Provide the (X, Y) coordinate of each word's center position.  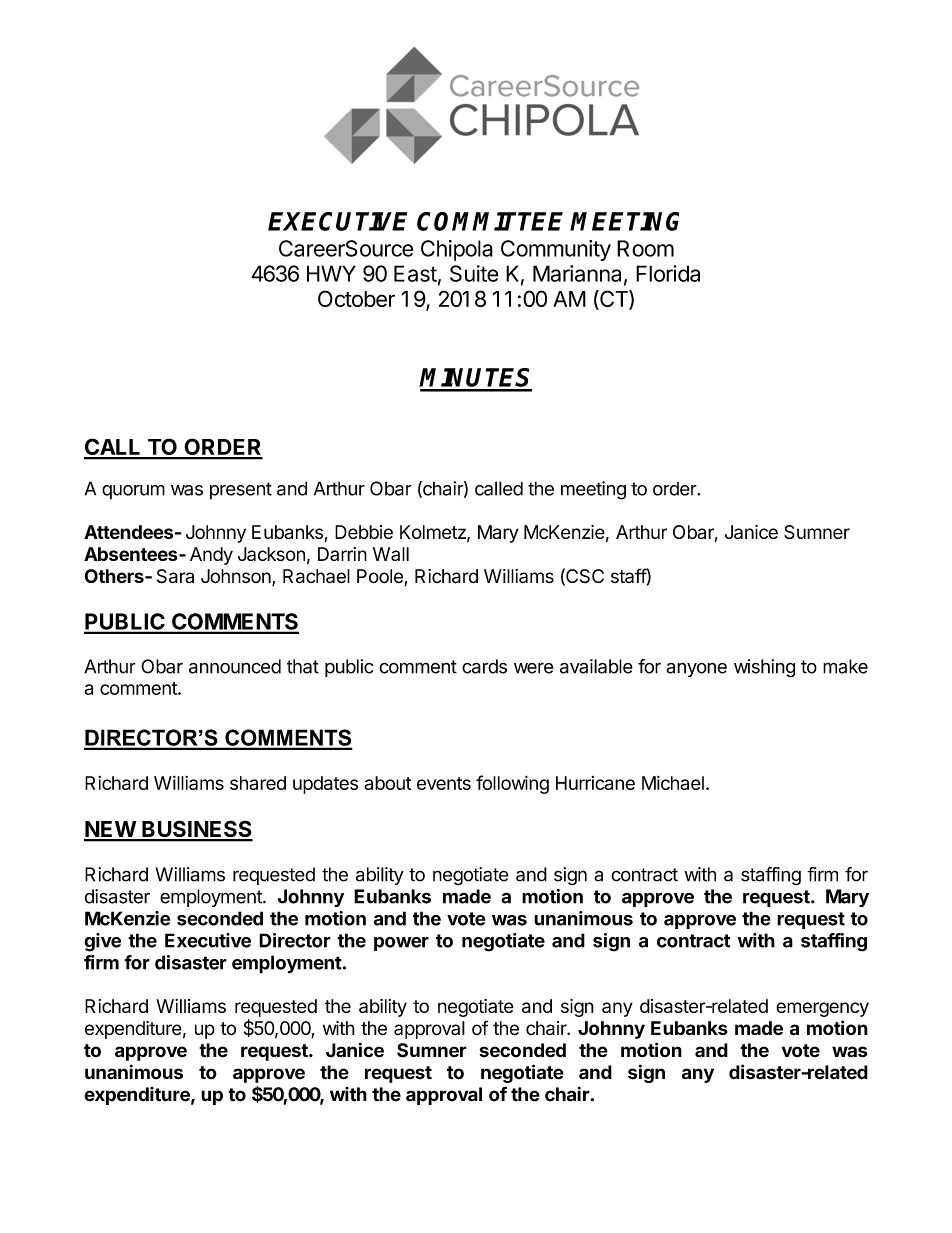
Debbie (364, 532)
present (241, 491)
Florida (668, 273)
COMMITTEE (490, 221)
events (444, 783)
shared (258, 783)
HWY (331, 273)
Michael (673, 783)
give (102, 942)
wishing (764, 668)
